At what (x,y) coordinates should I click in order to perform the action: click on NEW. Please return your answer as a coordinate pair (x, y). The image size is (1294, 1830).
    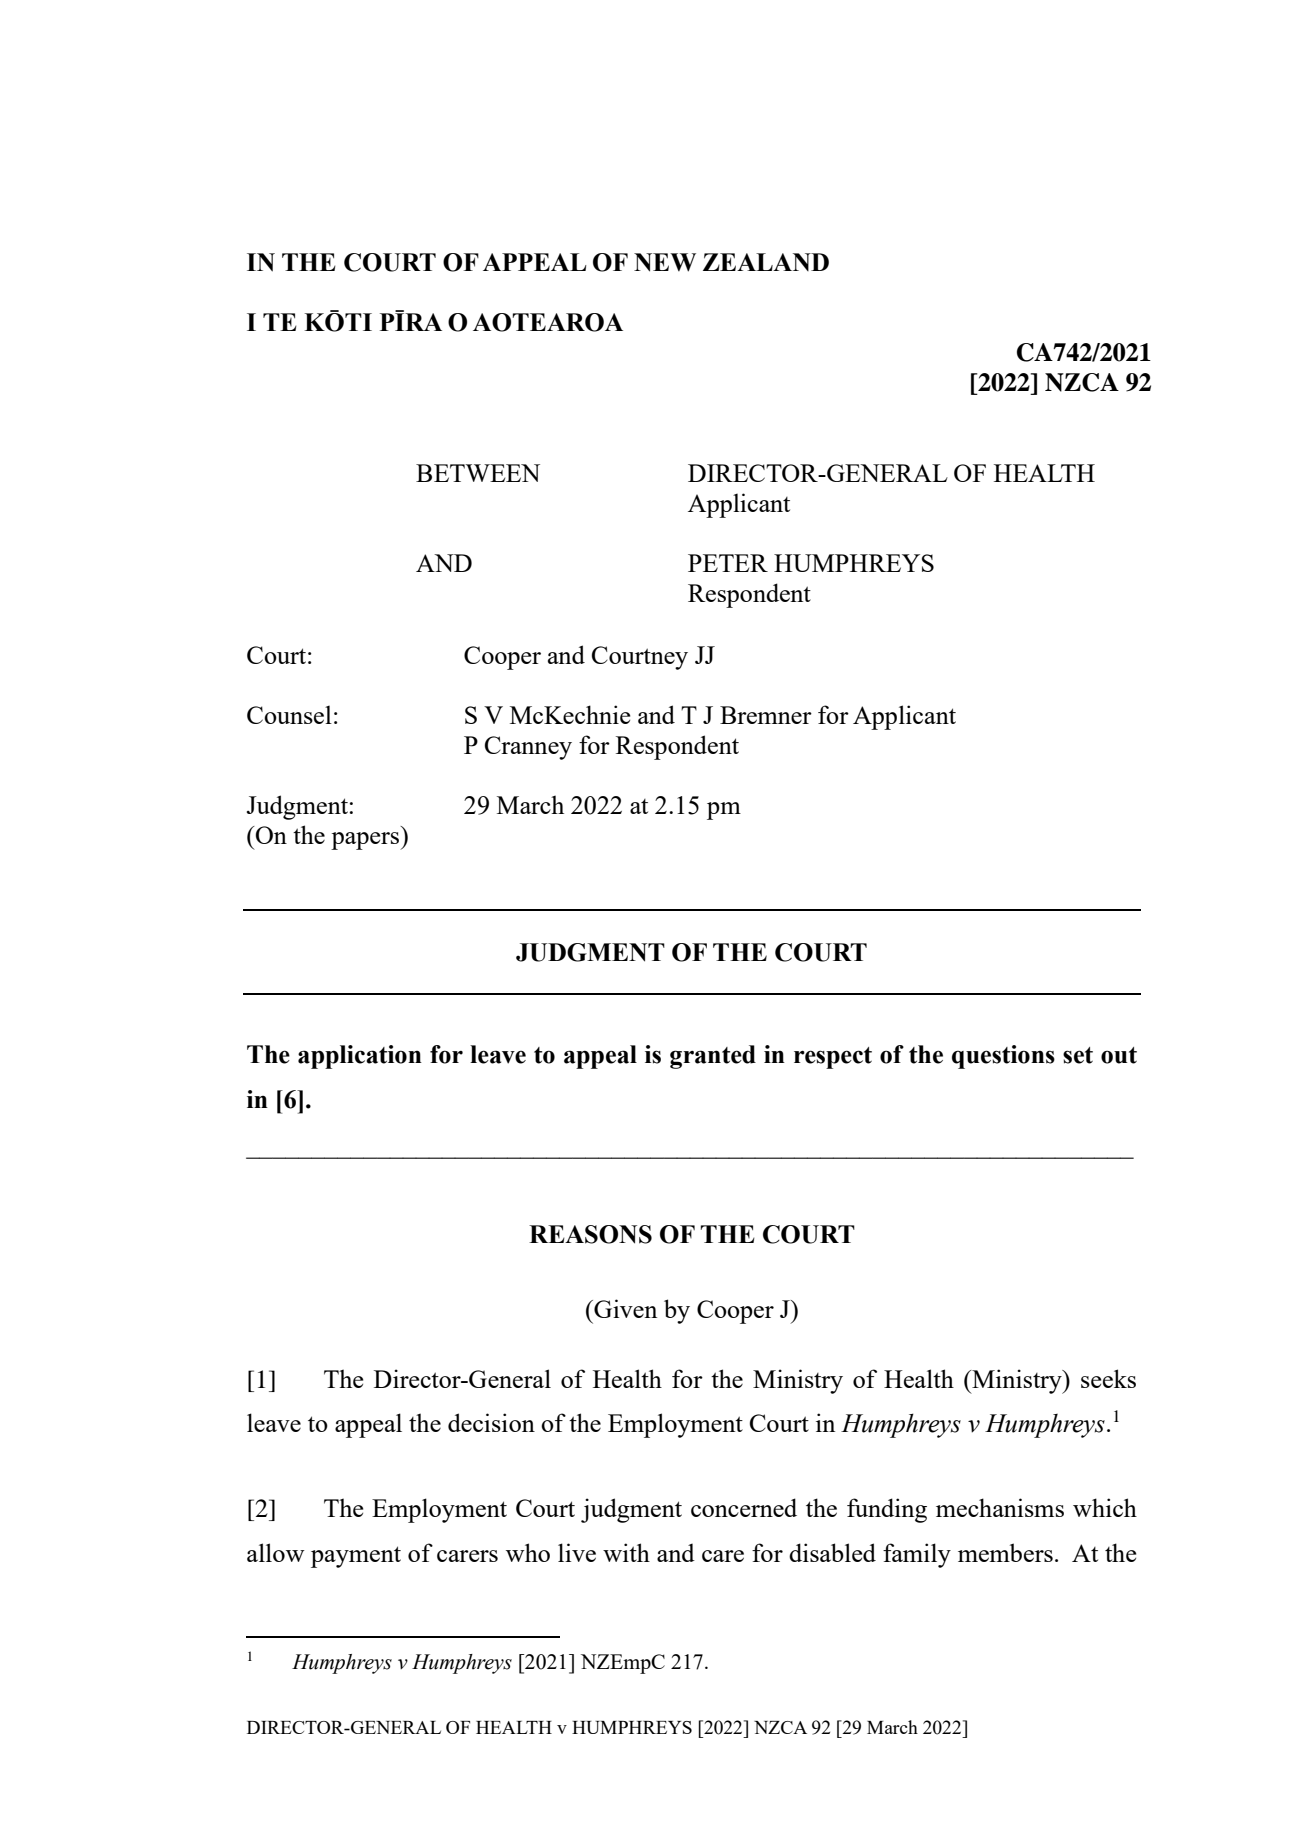
    Looking at the image, I should click on (665, 262).
